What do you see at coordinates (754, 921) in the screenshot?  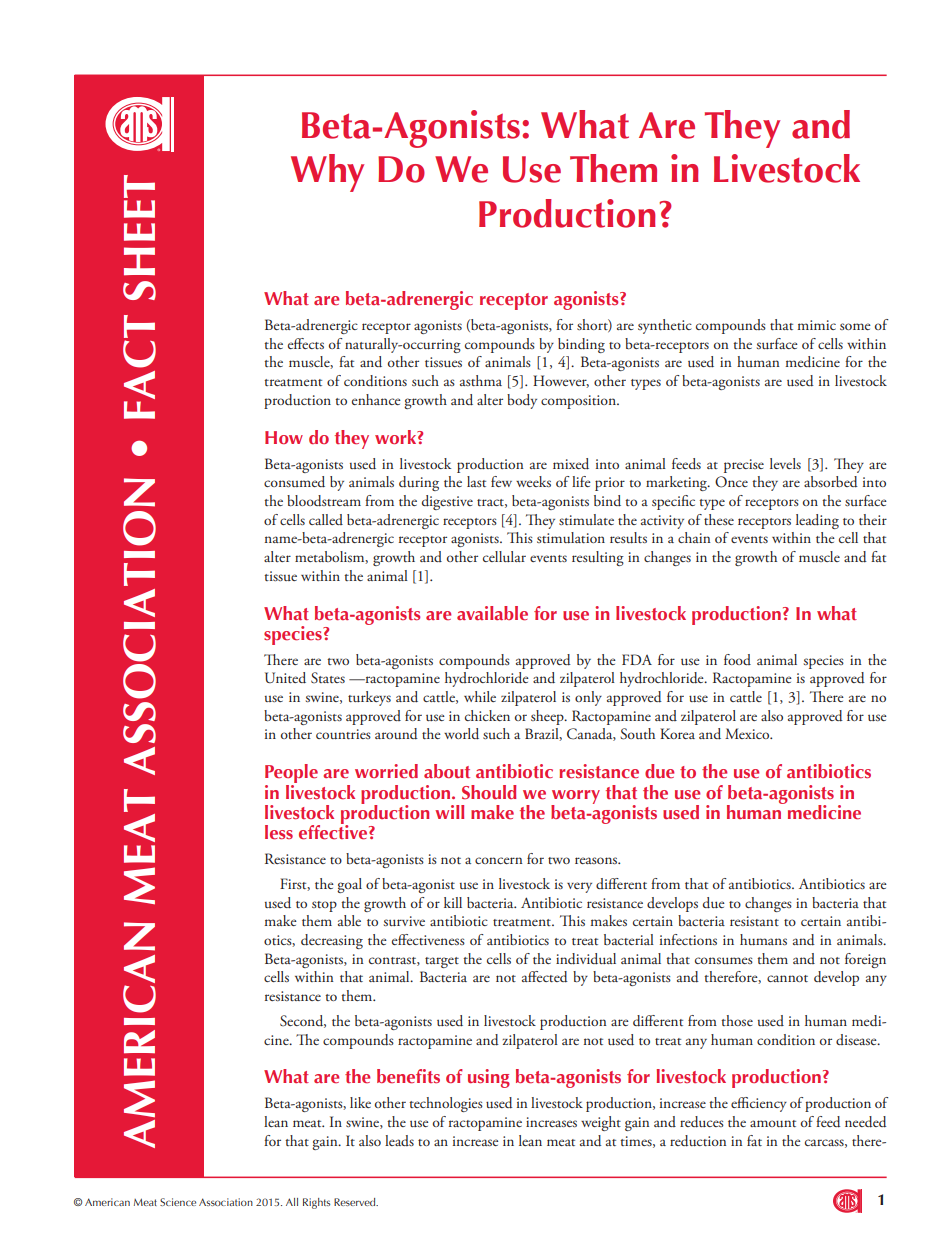 I see `resistant` at bounding box center [754, 921].
